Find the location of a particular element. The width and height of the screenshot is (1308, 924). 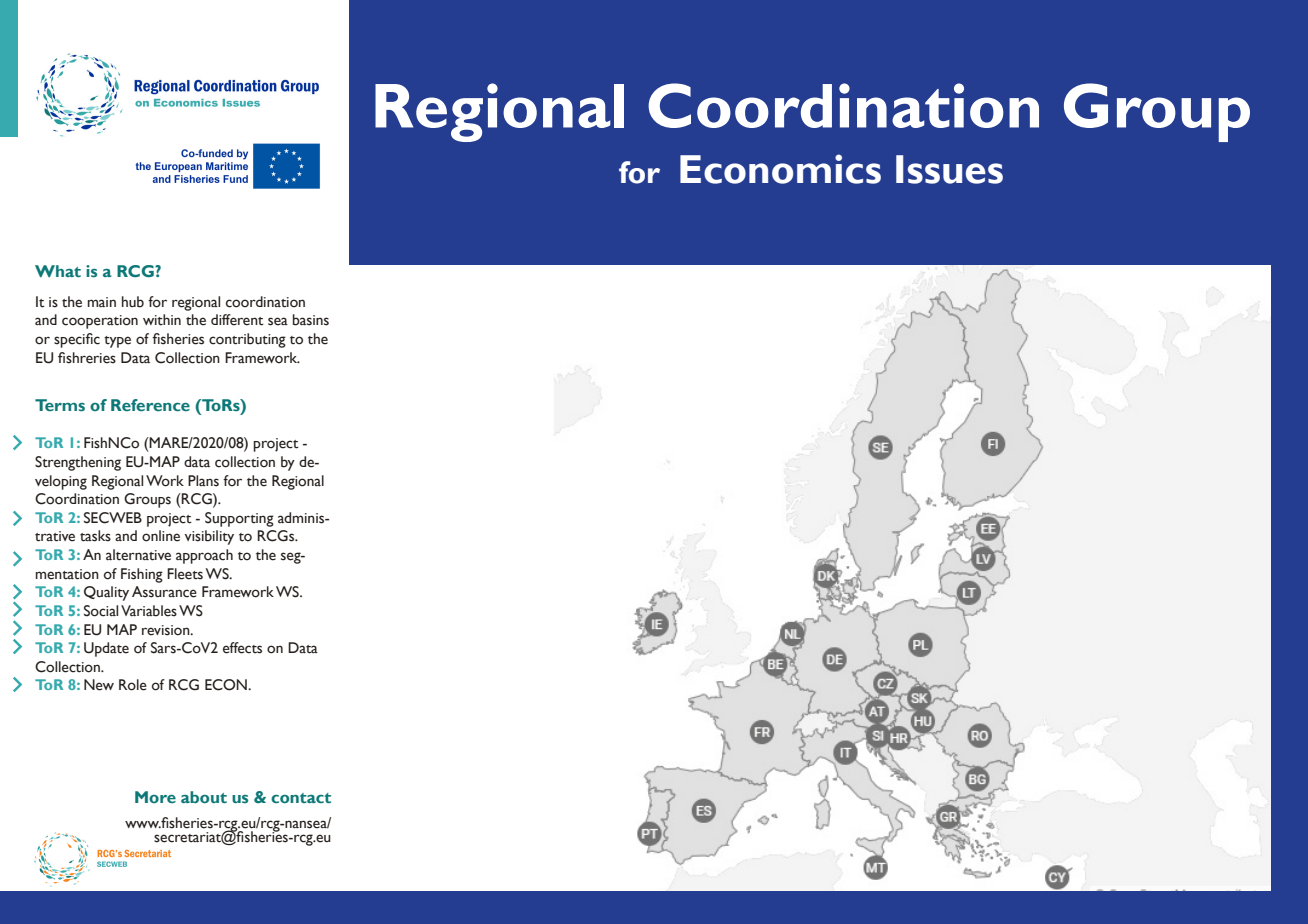

Issues is located at coordinates (949, 169).
